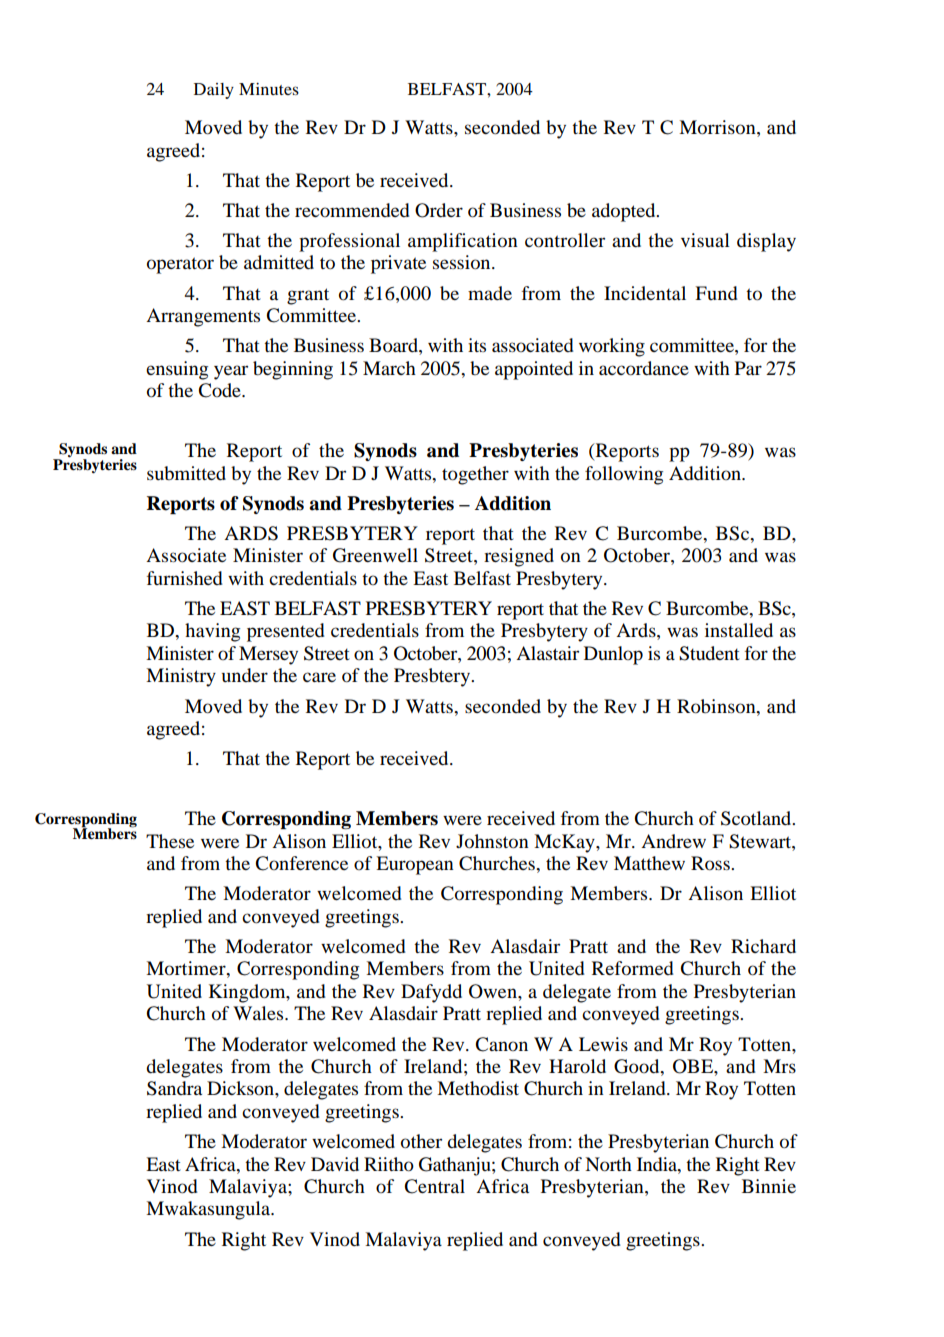 The width and height of the screenshot is (944, 1337). I want to click on adopted, so click(625, 212).
